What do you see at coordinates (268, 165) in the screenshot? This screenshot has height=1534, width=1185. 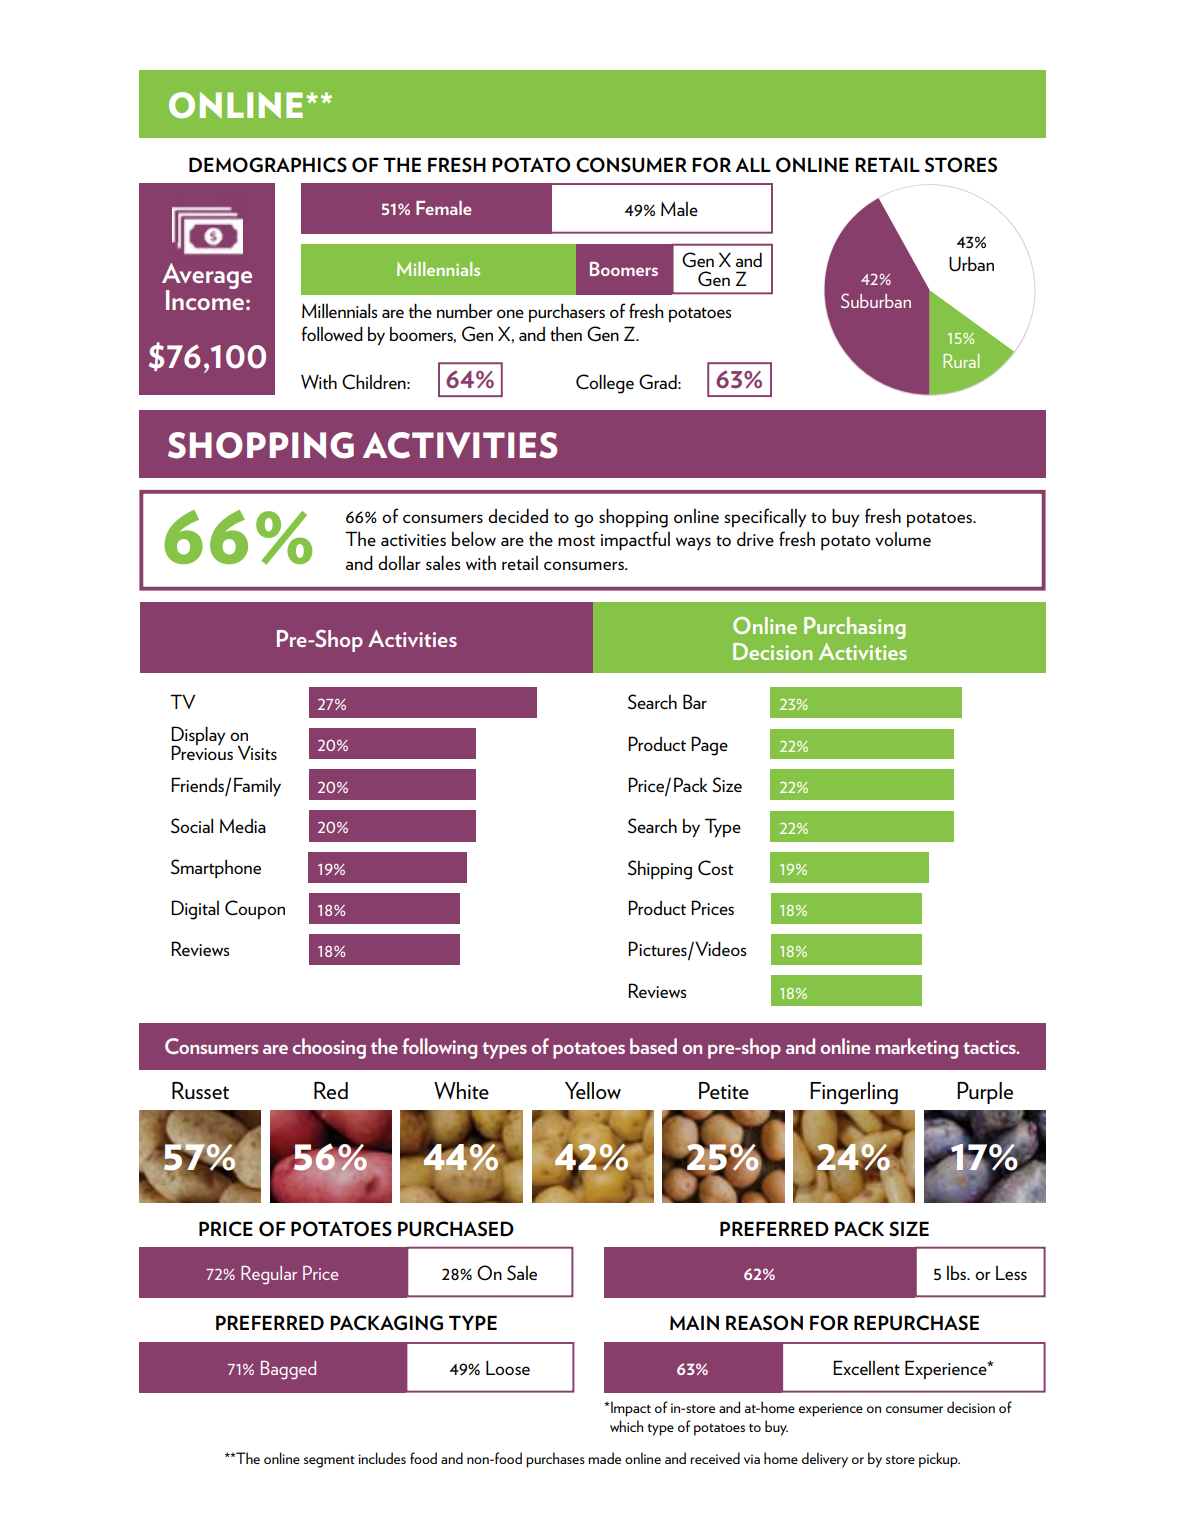 I see `DEMOGRAPHICS` at bounding box center [268, 165].
